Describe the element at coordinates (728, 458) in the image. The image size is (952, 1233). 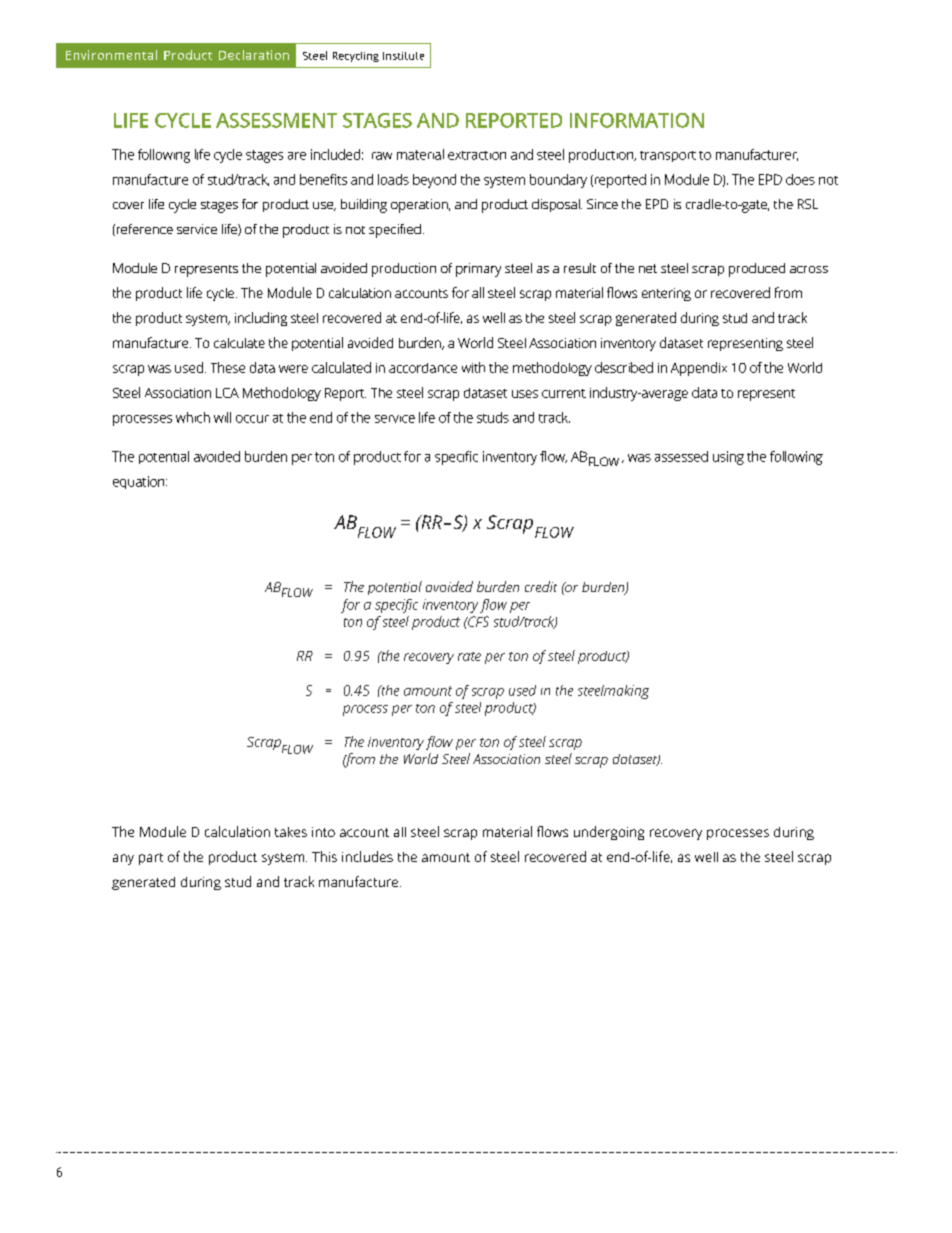
I see `using` at that location.
